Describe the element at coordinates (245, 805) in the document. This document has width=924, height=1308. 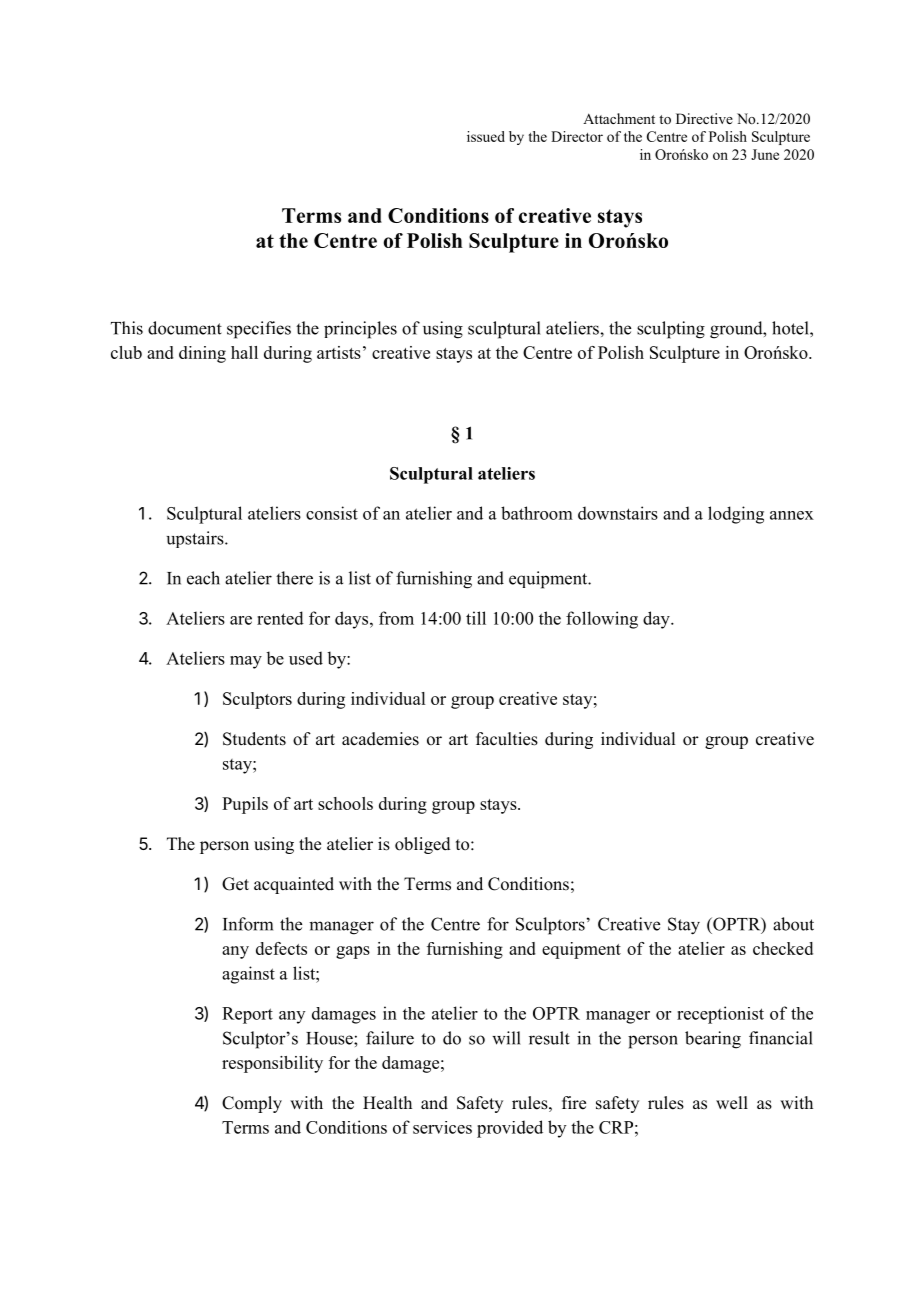
I see `Pupils` at that location.
